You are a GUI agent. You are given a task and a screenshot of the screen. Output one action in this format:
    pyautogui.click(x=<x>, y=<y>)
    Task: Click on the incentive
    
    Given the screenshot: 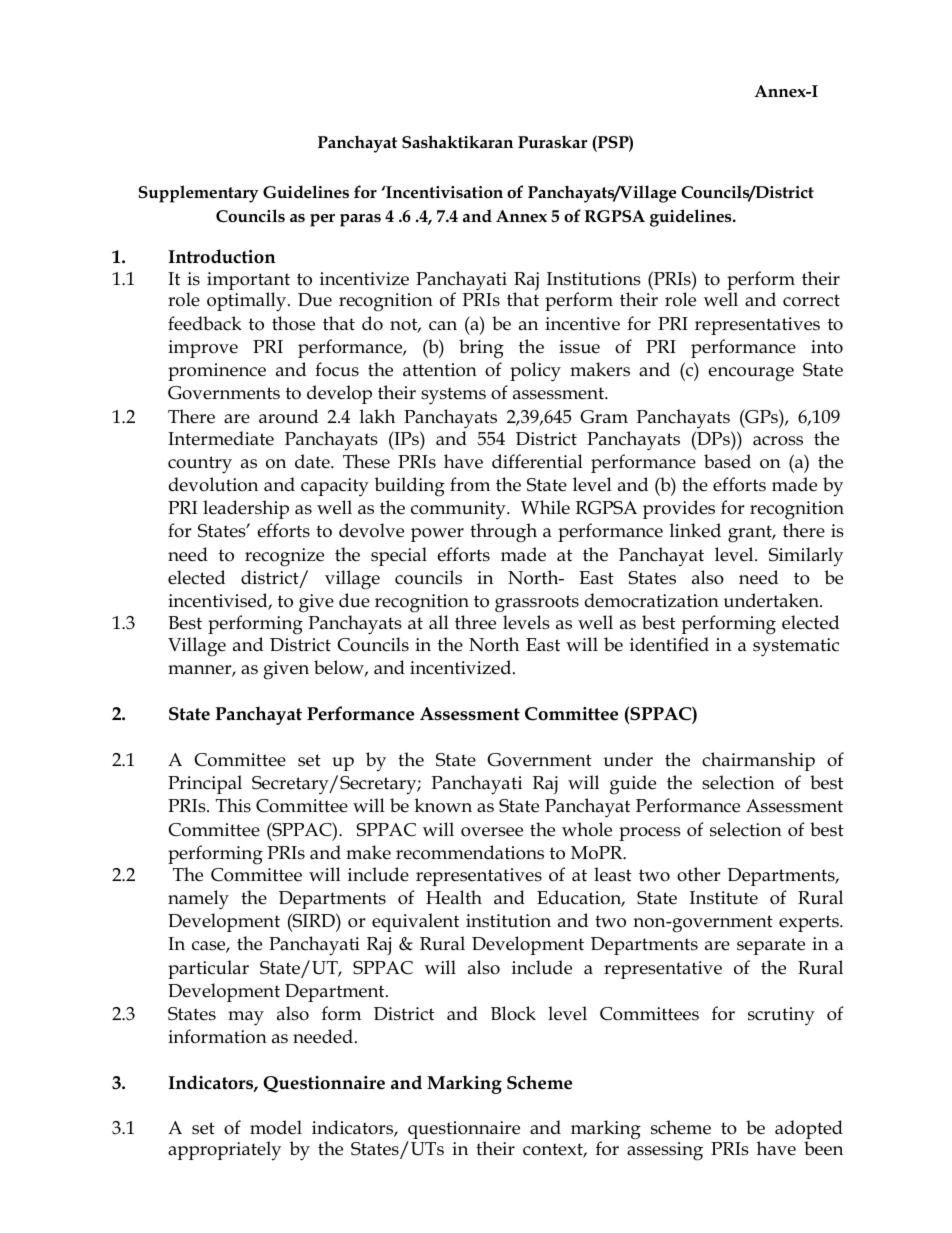 What is the action you would take?
    pyautogui.click(x=582, y=324)
